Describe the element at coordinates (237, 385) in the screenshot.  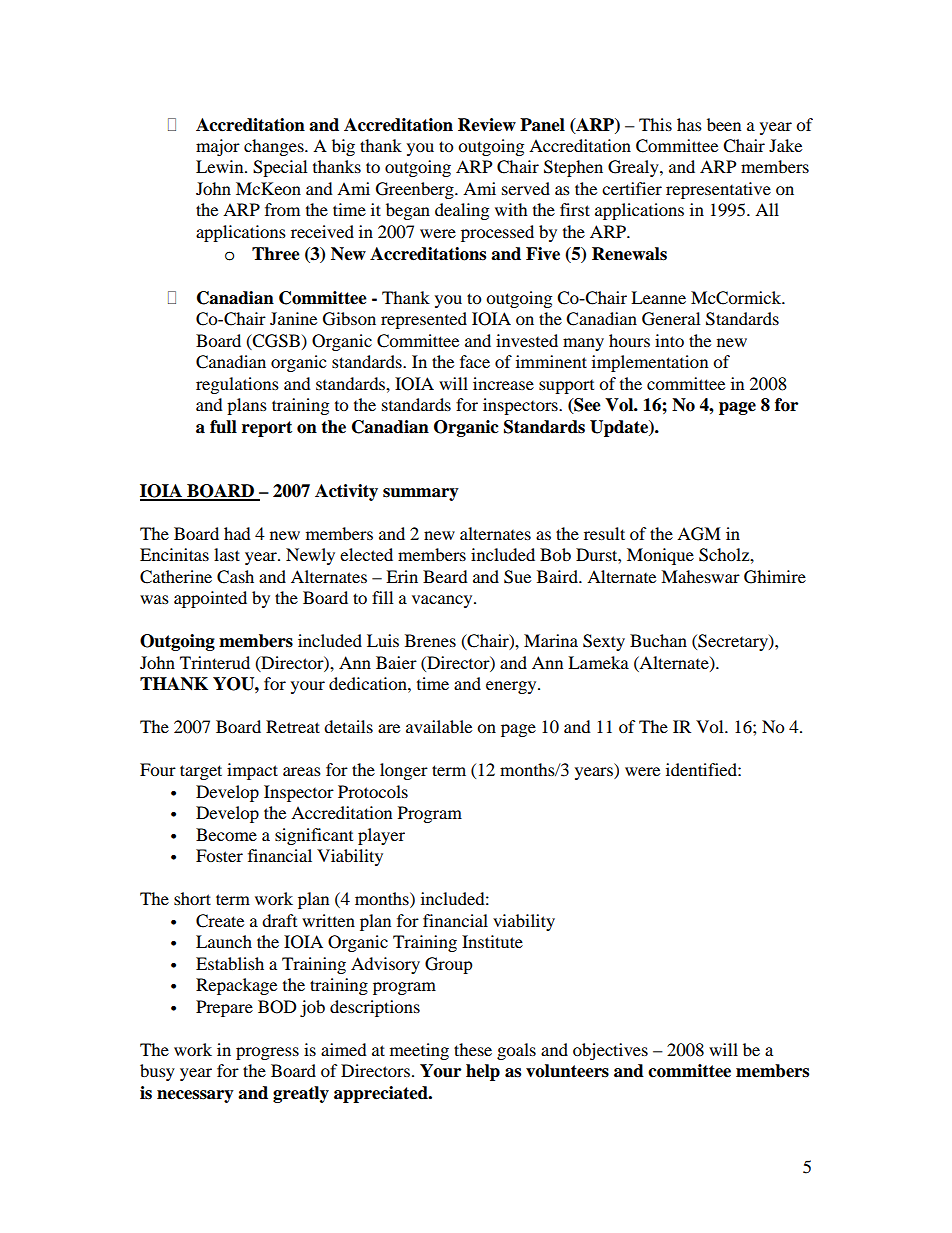
I see `regulations` at that location.
